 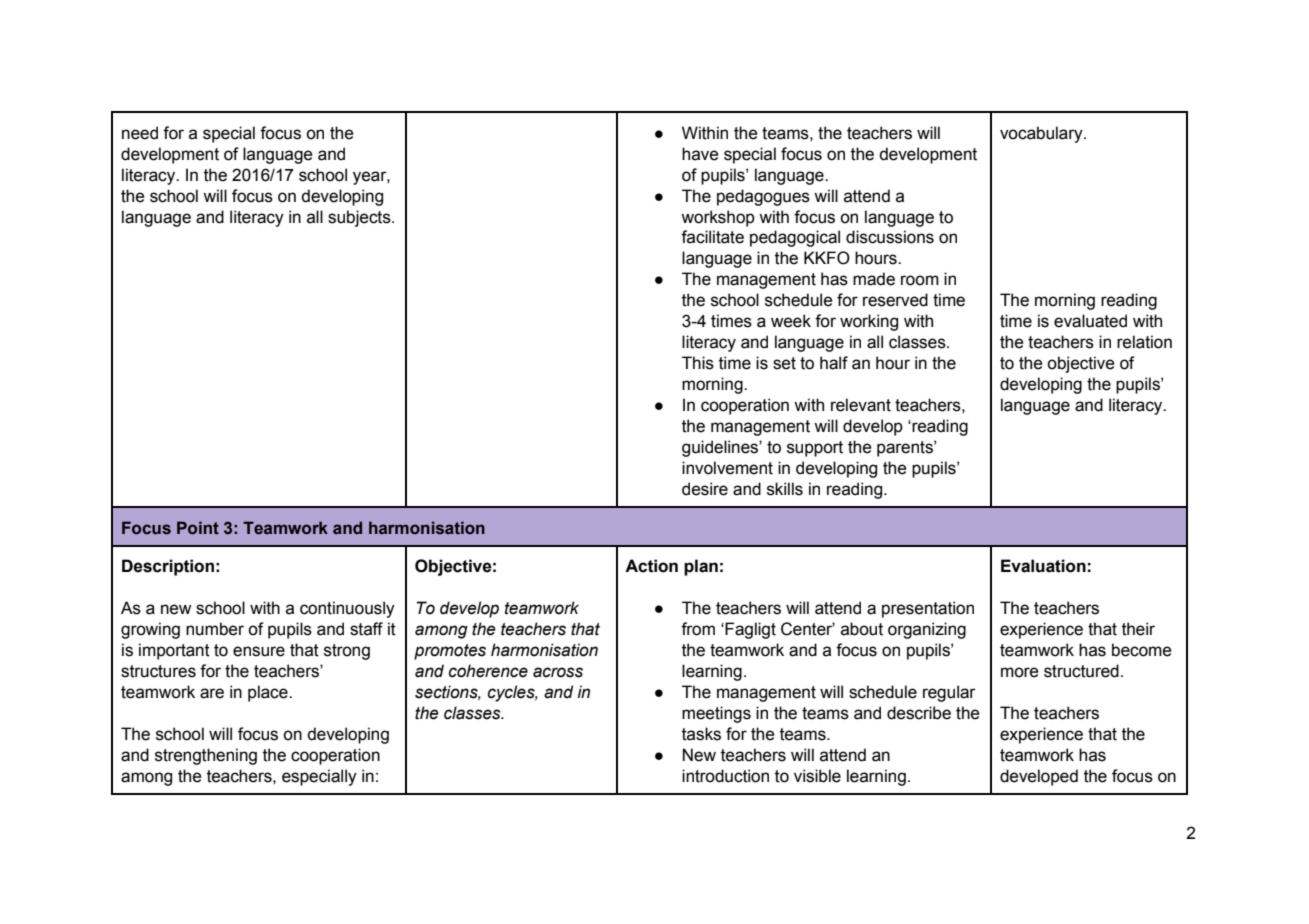 I want to click on describe, so click(x=919, y=713).
